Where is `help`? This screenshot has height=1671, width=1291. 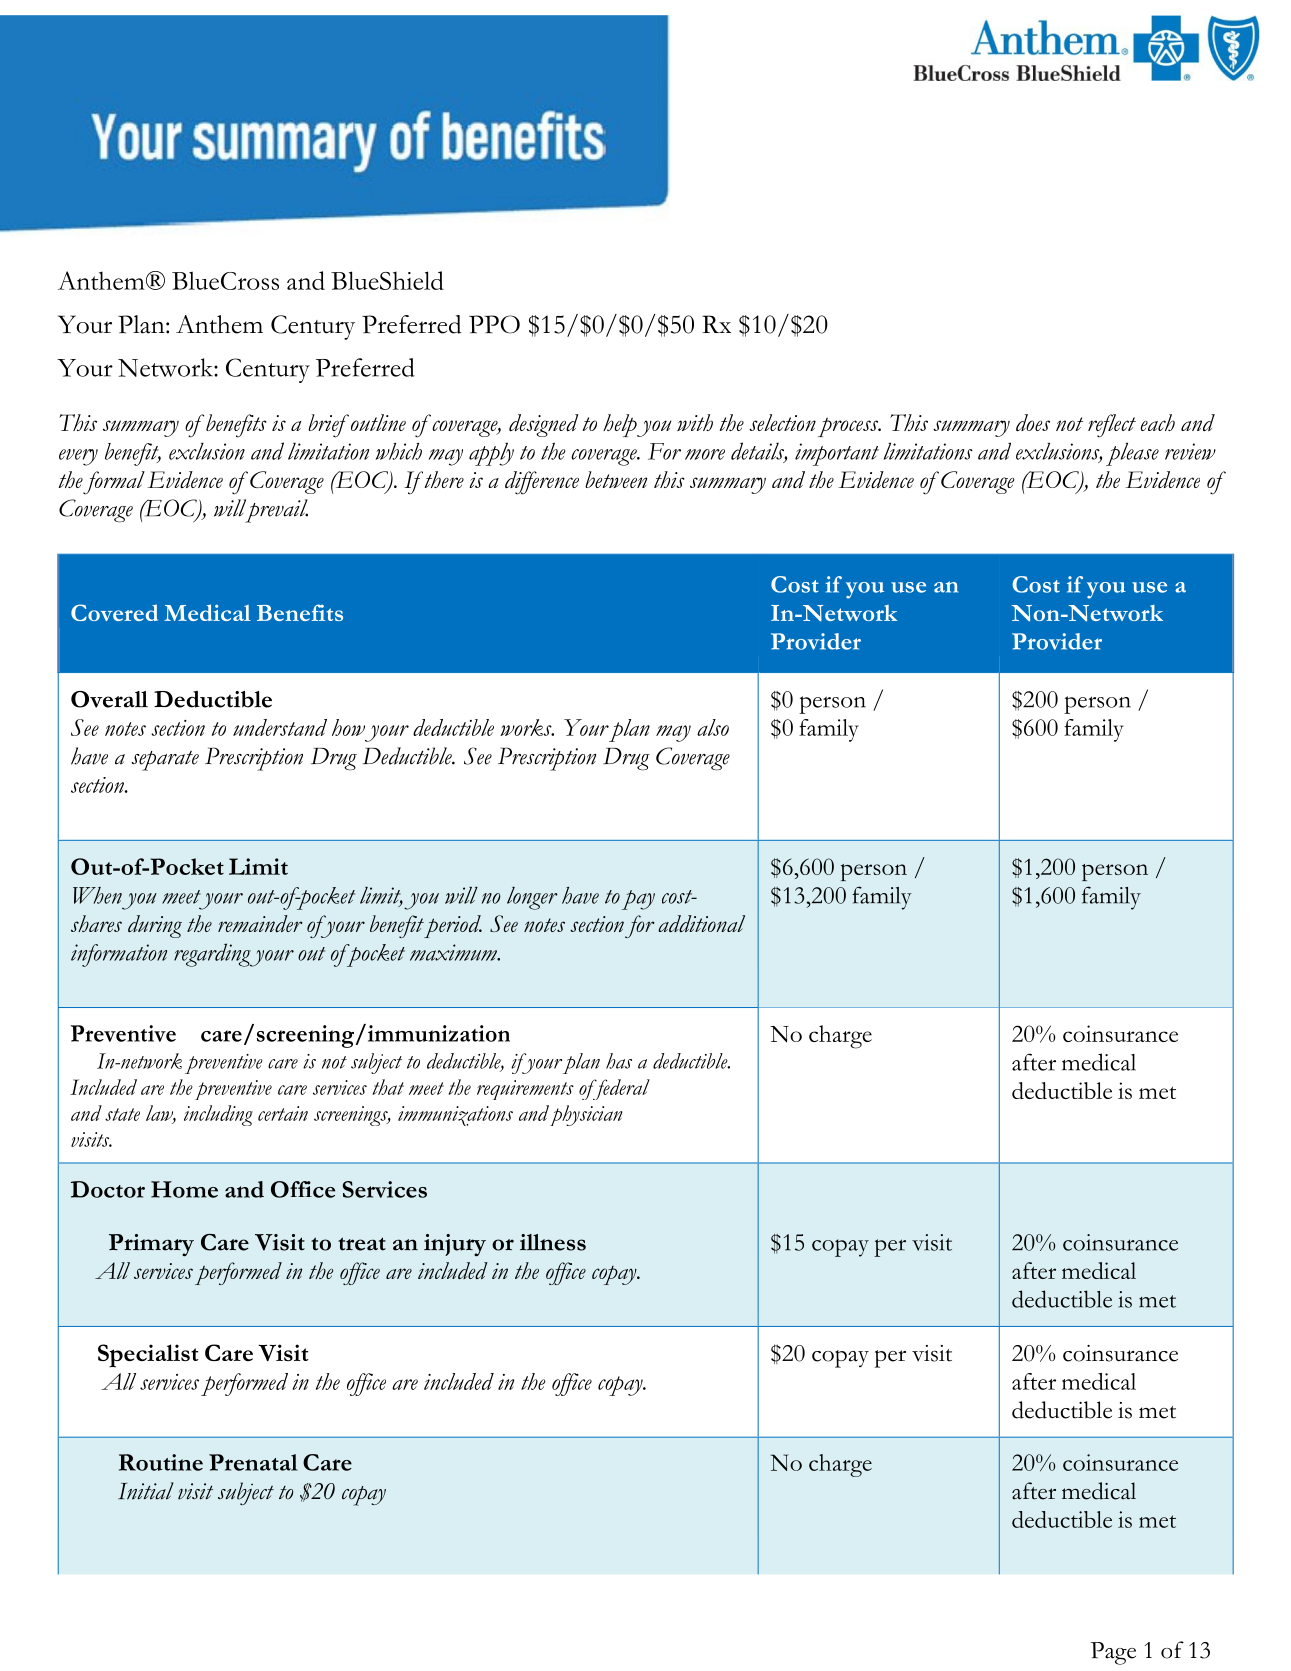
help is located at coordinates (620, 425).
